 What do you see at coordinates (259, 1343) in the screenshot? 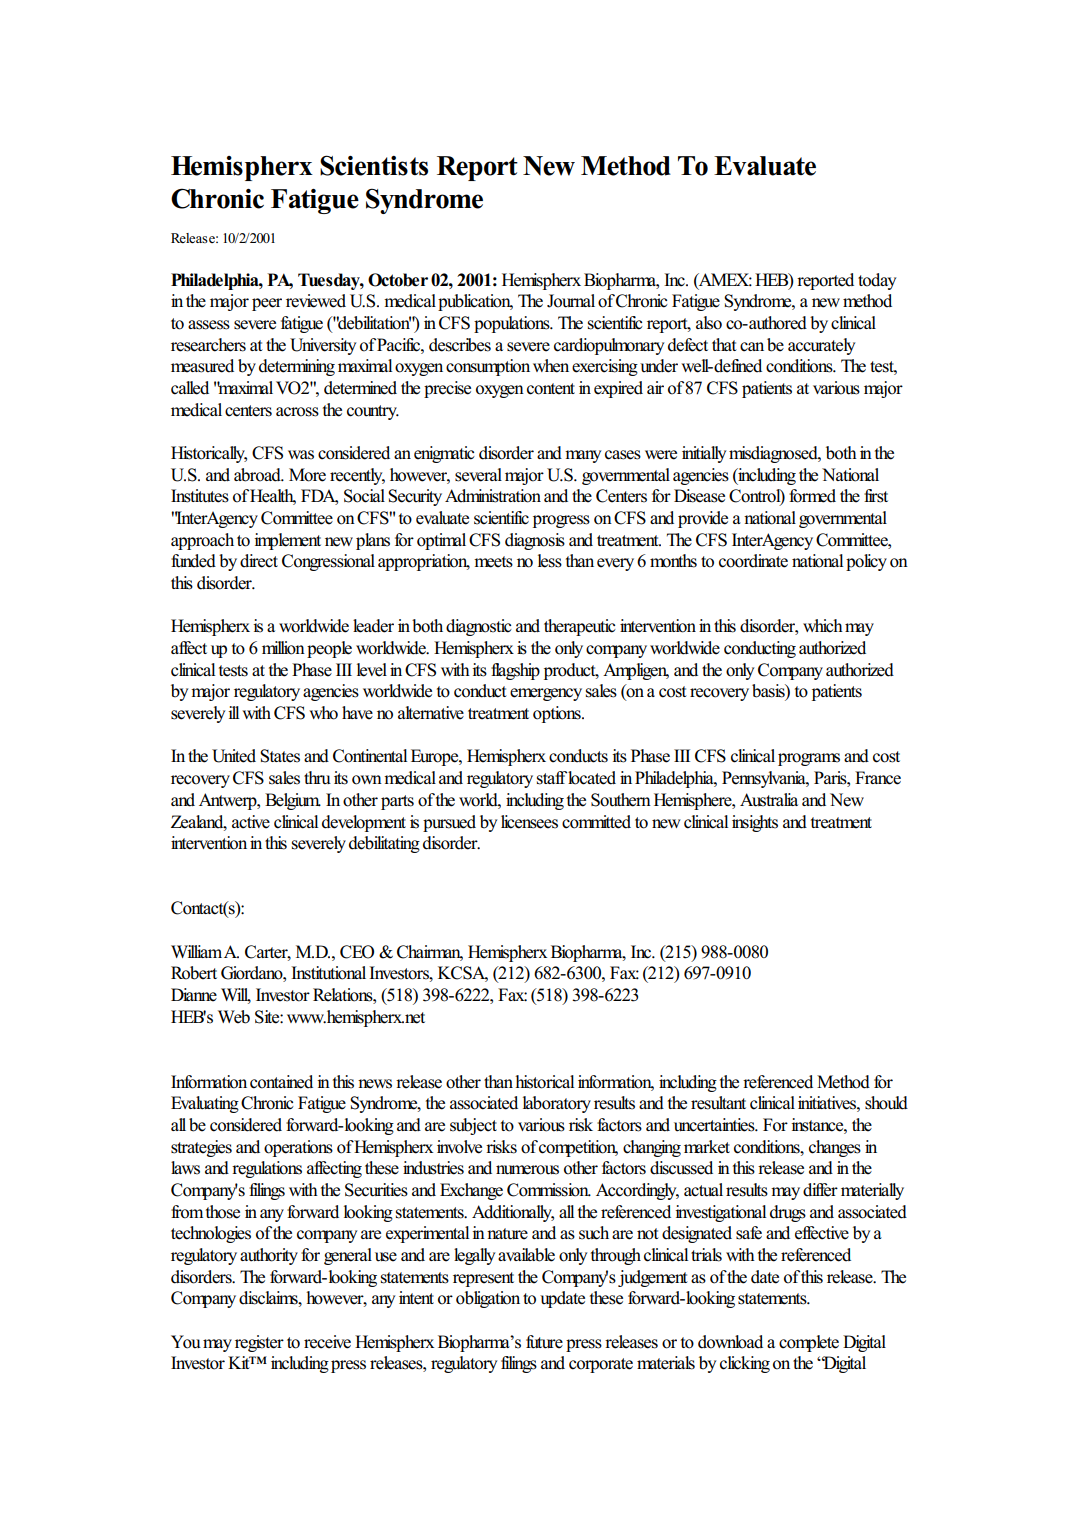
I see `register` at bounding box center [259, 1343].
